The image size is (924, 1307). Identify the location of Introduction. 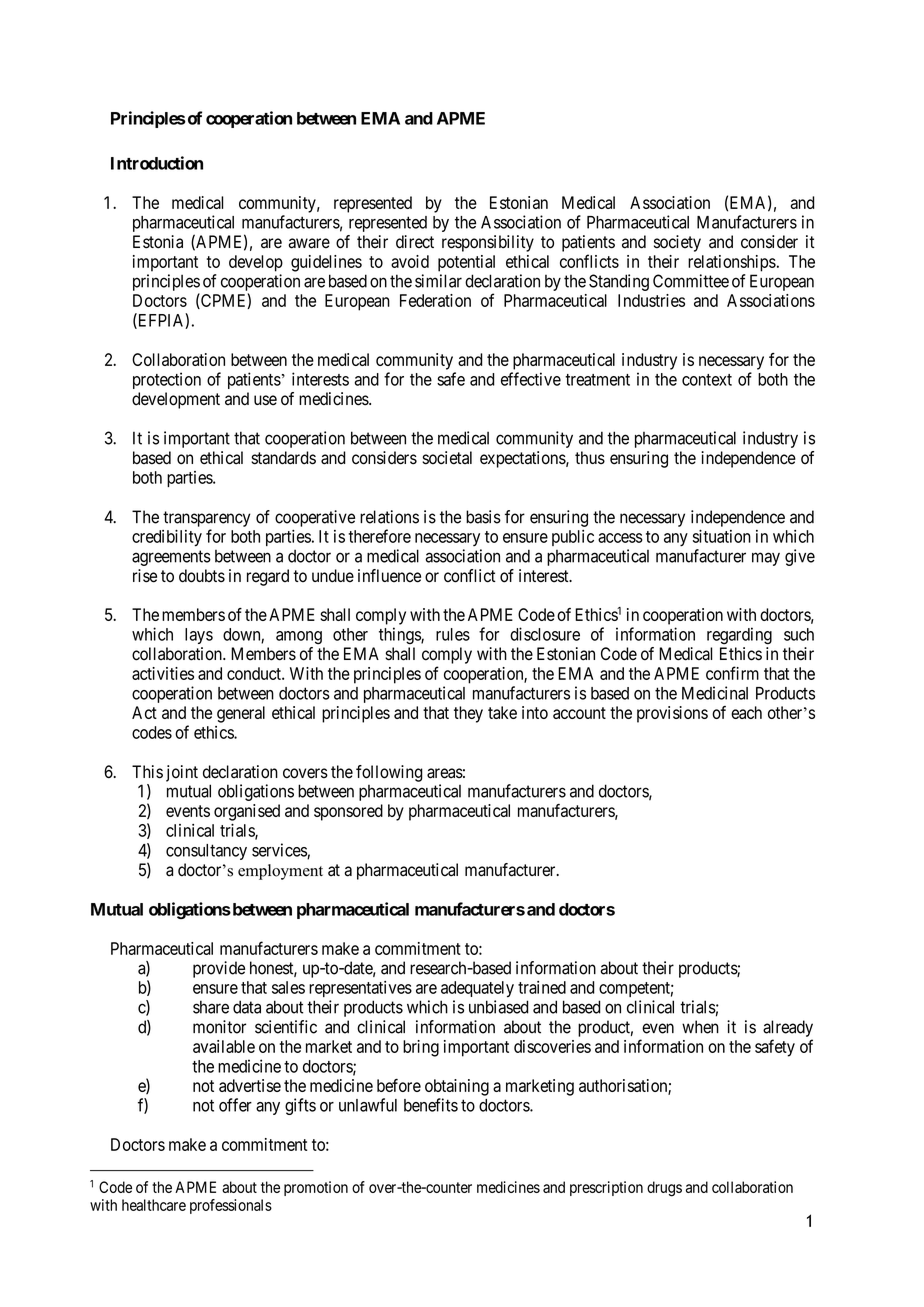
(157, 163).
